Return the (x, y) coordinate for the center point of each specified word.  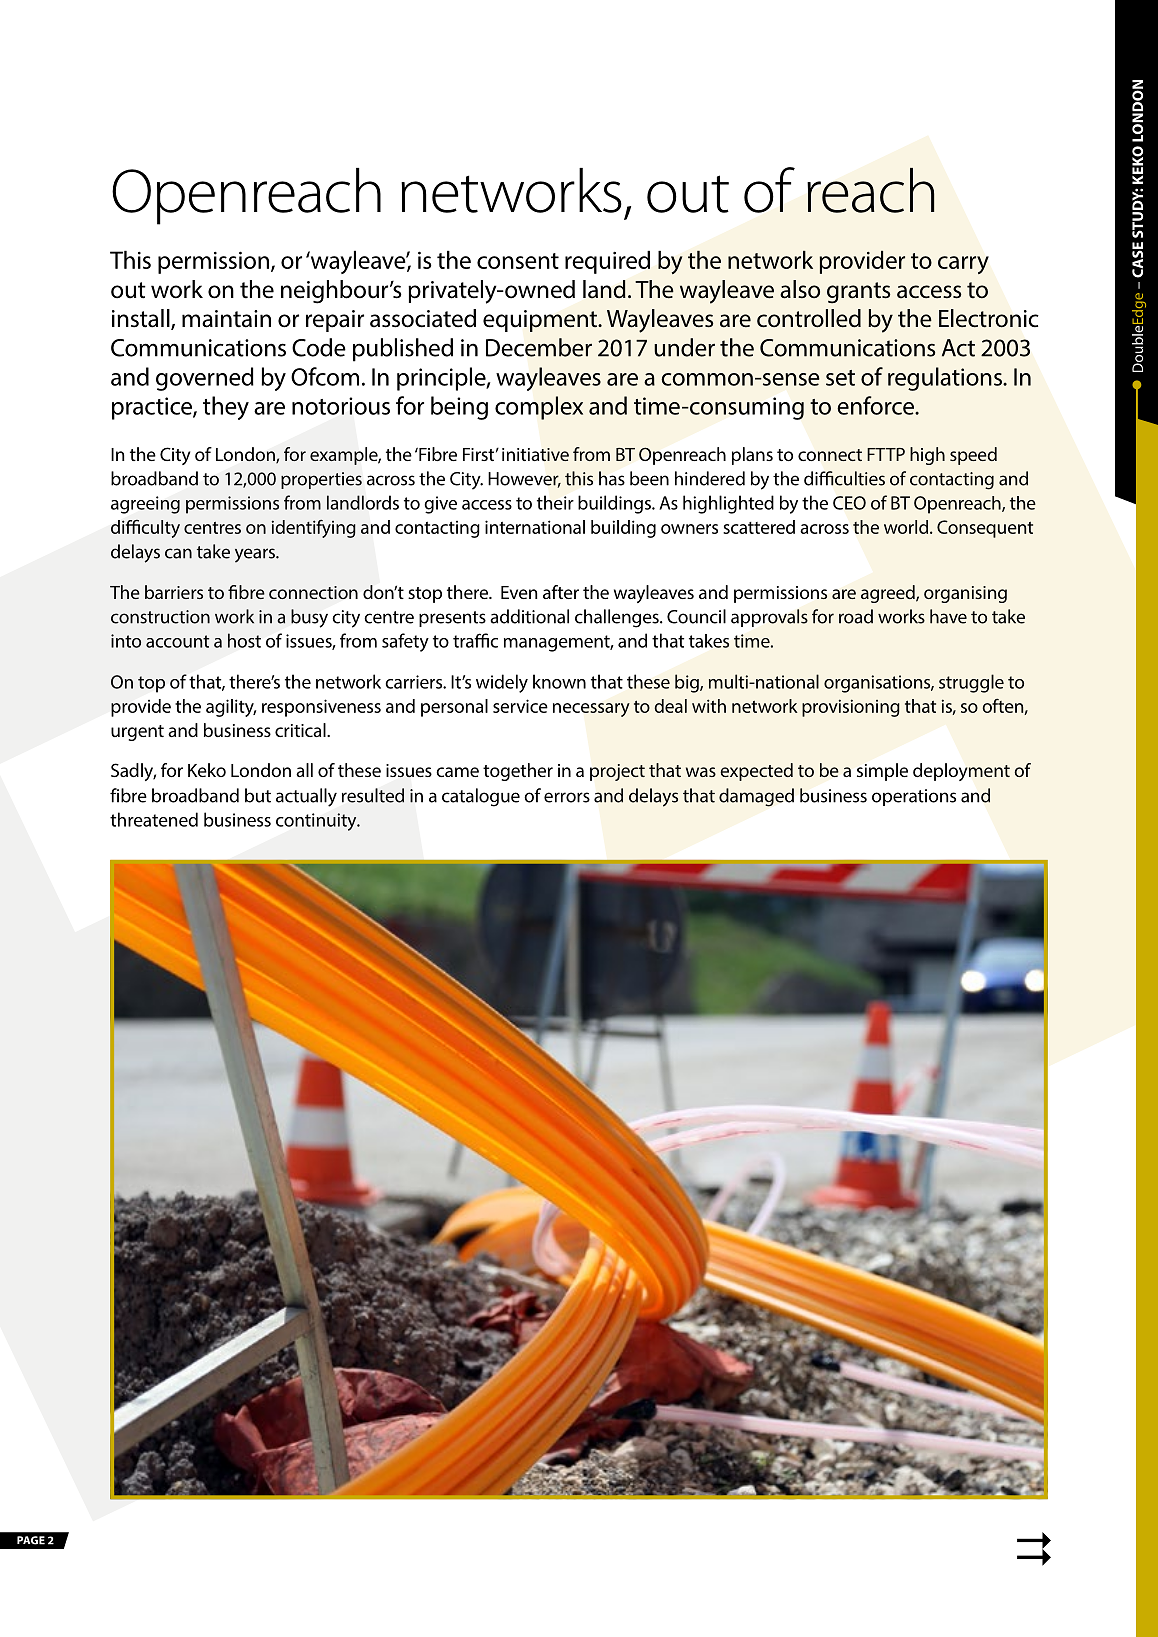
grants (858, 293)
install (142, 319)
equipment (541, 321)
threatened (154, 819)
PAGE (31, 1540)
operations (914, 797)
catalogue (481, 797)
